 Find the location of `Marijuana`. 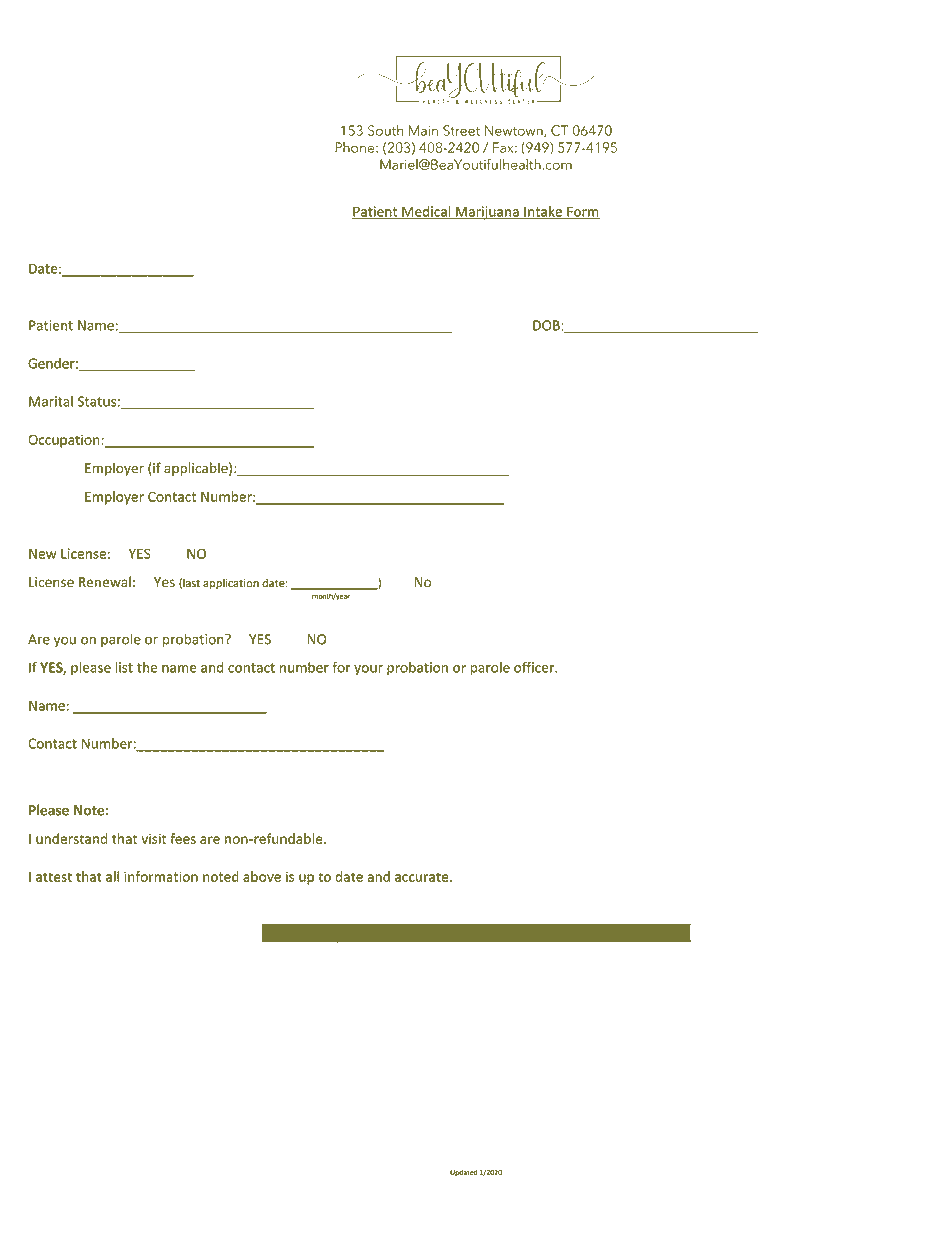

Marijuana is located at coordinates (487, 213).
